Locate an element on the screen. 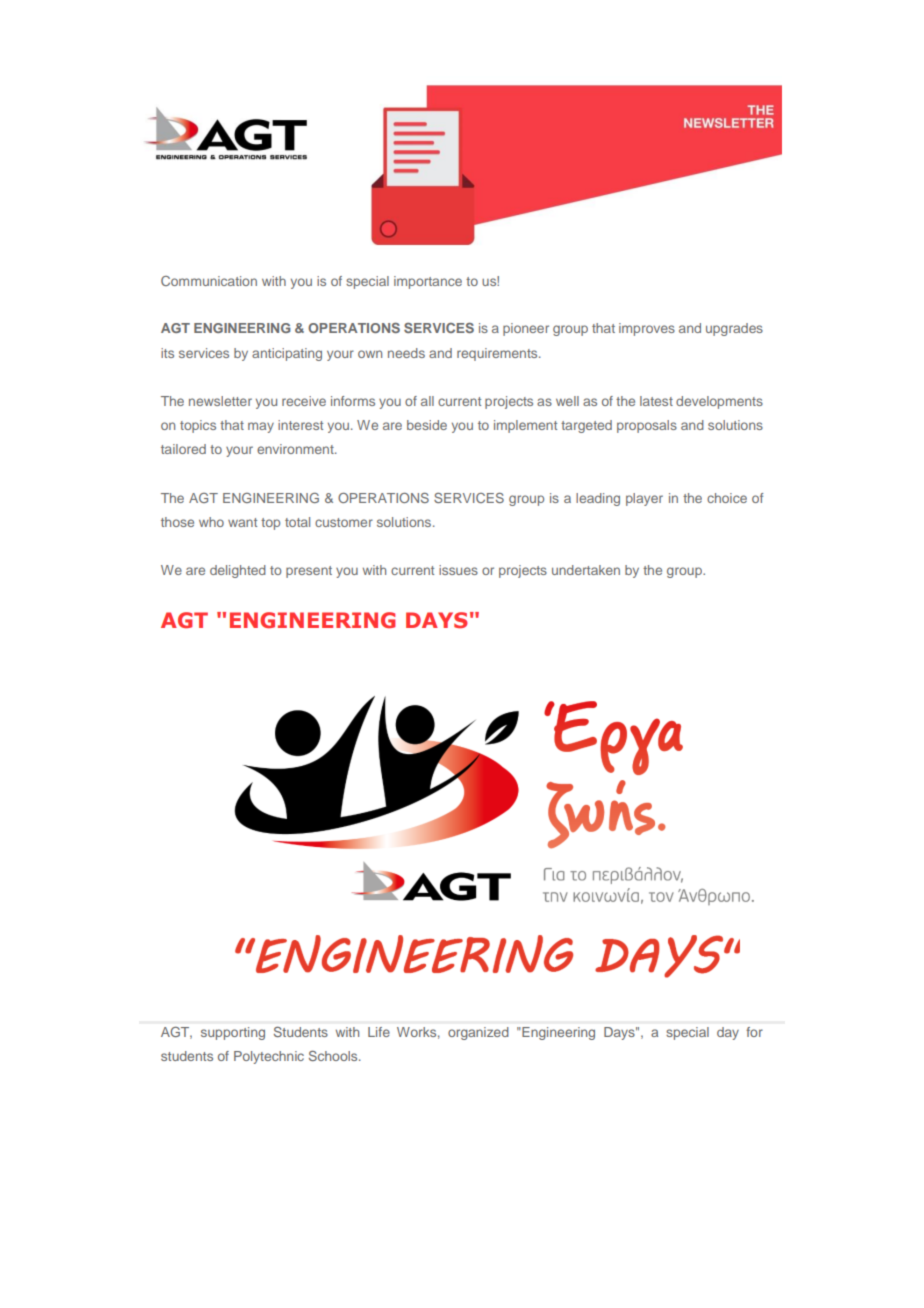 This screenshot has height=1308, width=924. importance is located at coordinates (428, 282).
